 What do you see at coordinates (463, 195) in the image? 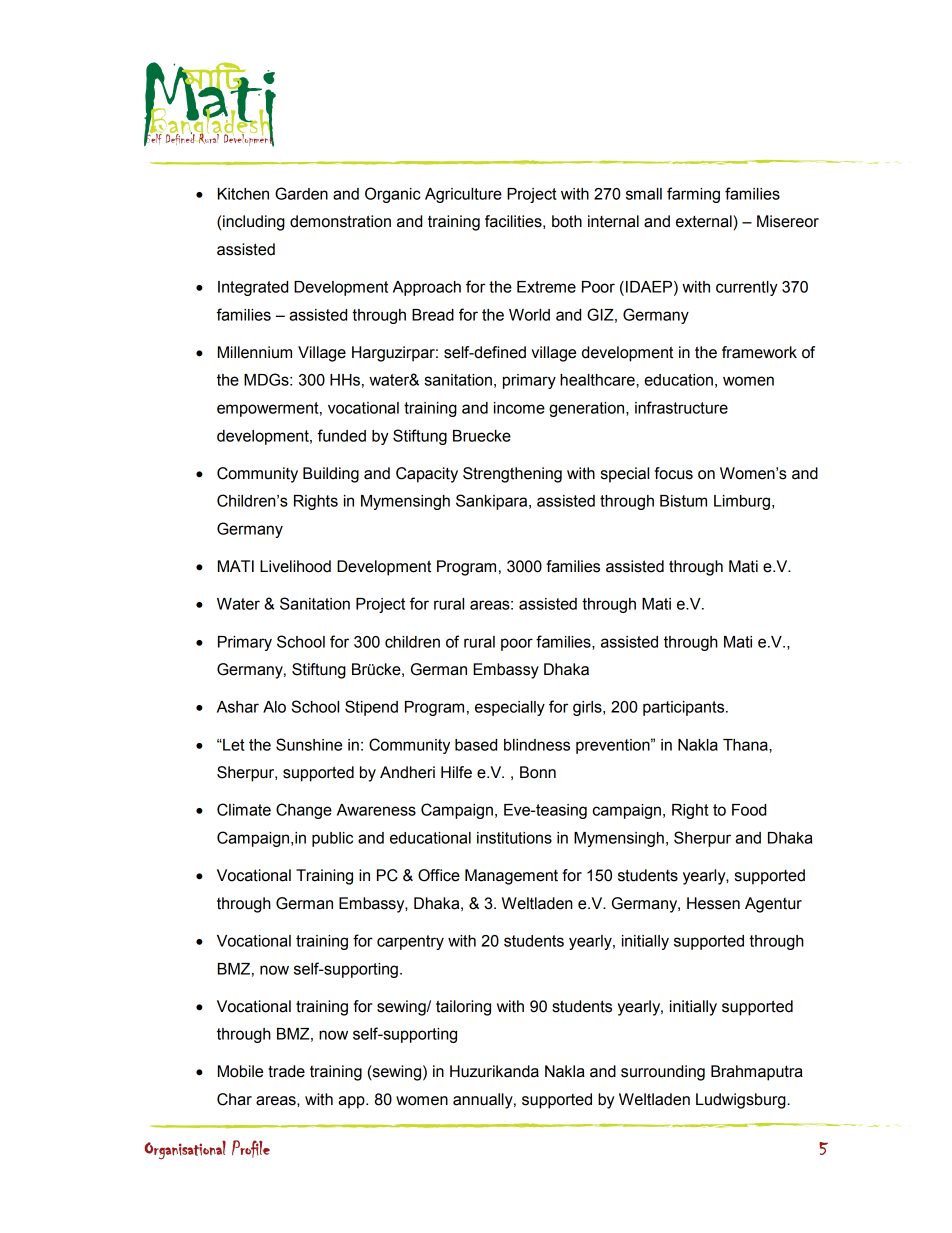
I see `Agriculture` at bounding box center [463, 195].
